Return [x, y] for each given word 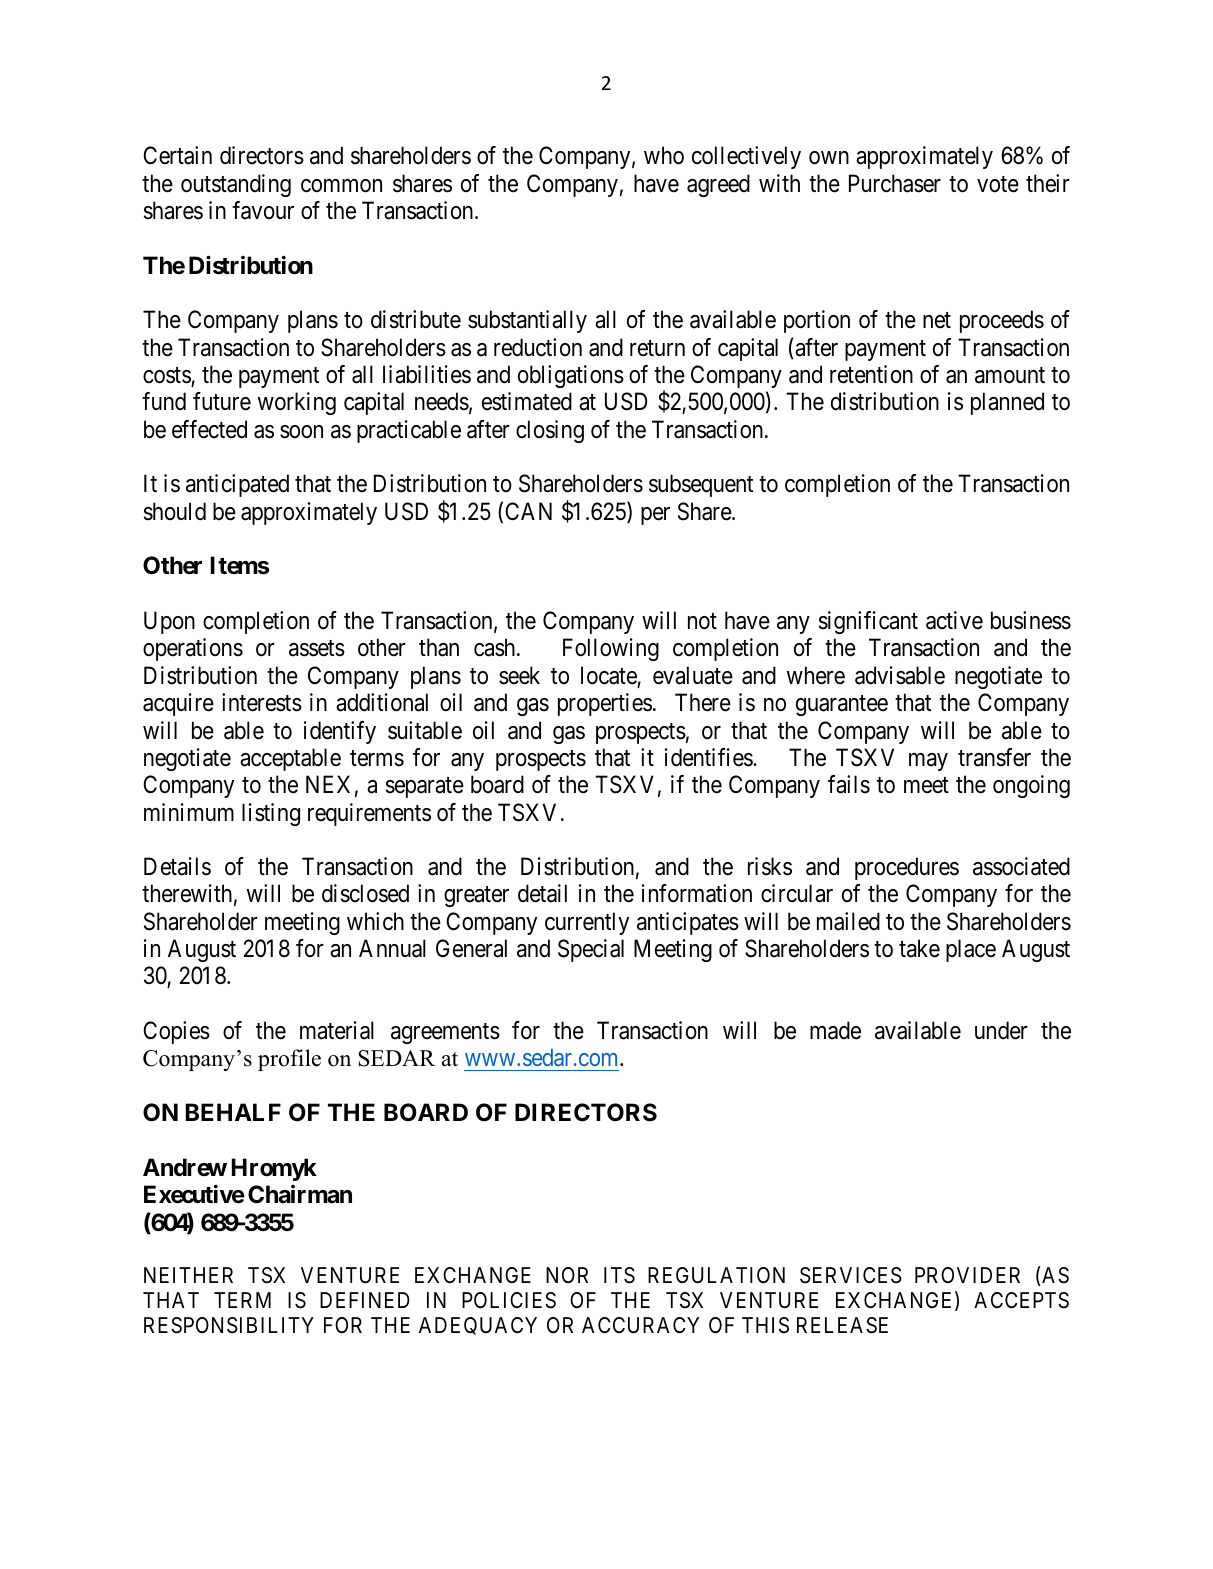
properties [605, 704]
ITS [619, 1275]
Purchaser [895, 183]
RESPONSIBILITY [229, 1325]
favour [263, 210]
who [664, 155]
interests [262, 702]
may [928, 762]
